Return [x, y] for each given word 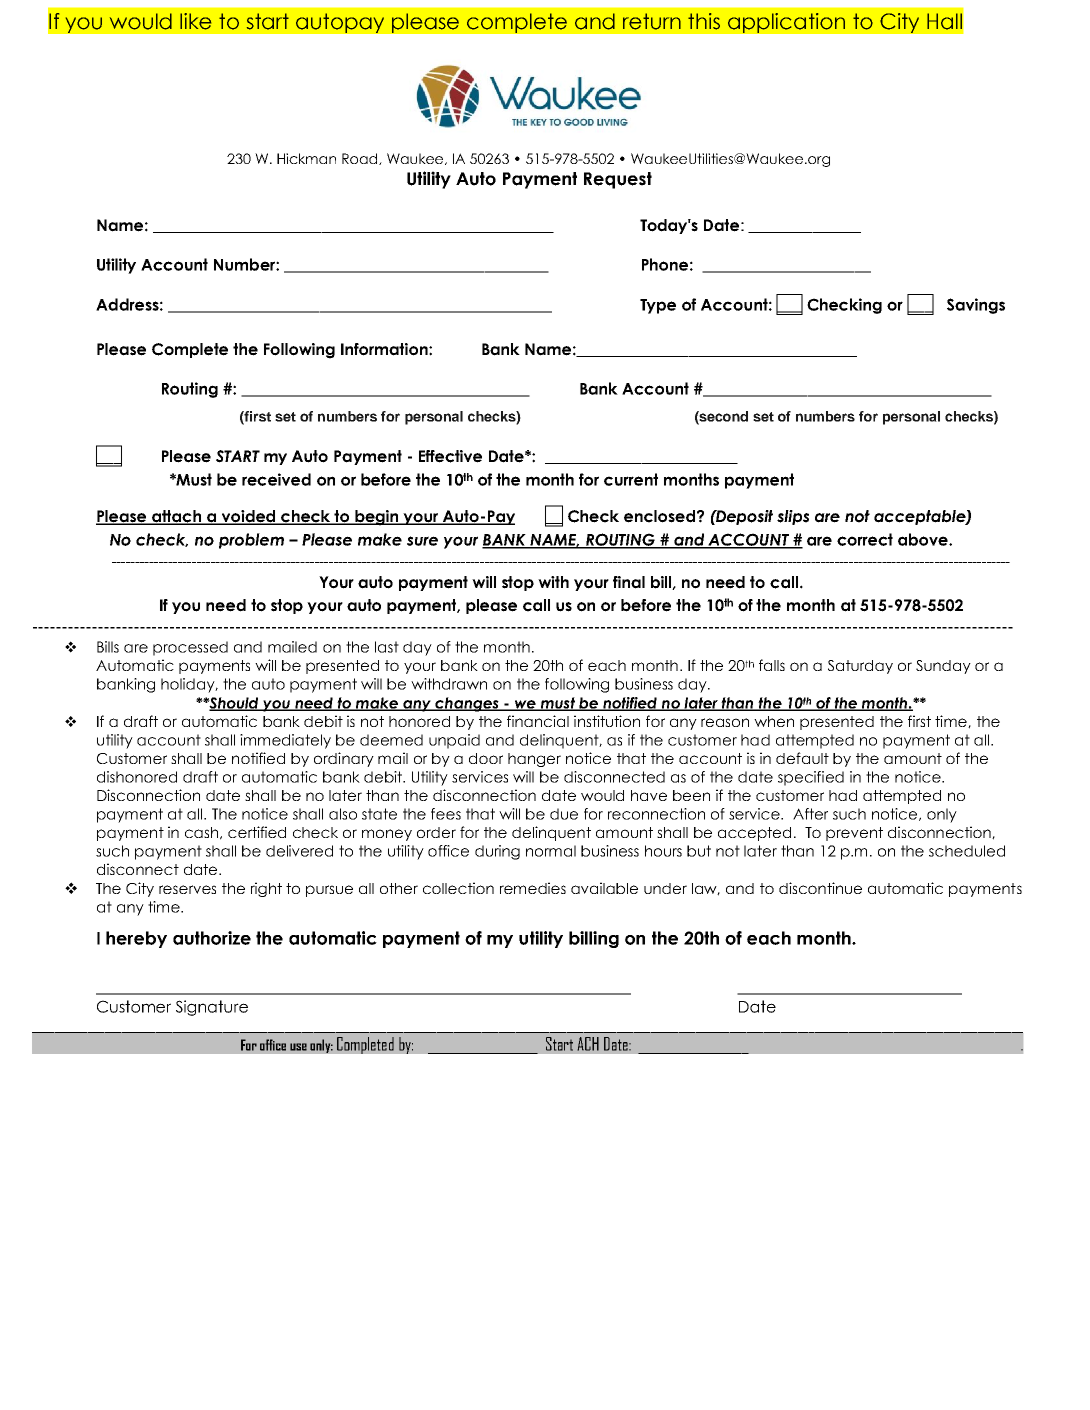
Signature [212, 1008]
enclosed [659, 516]
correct [865, 539]
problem [251, 541]
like [195, 21]
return [652, 21]
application [786, 23]
